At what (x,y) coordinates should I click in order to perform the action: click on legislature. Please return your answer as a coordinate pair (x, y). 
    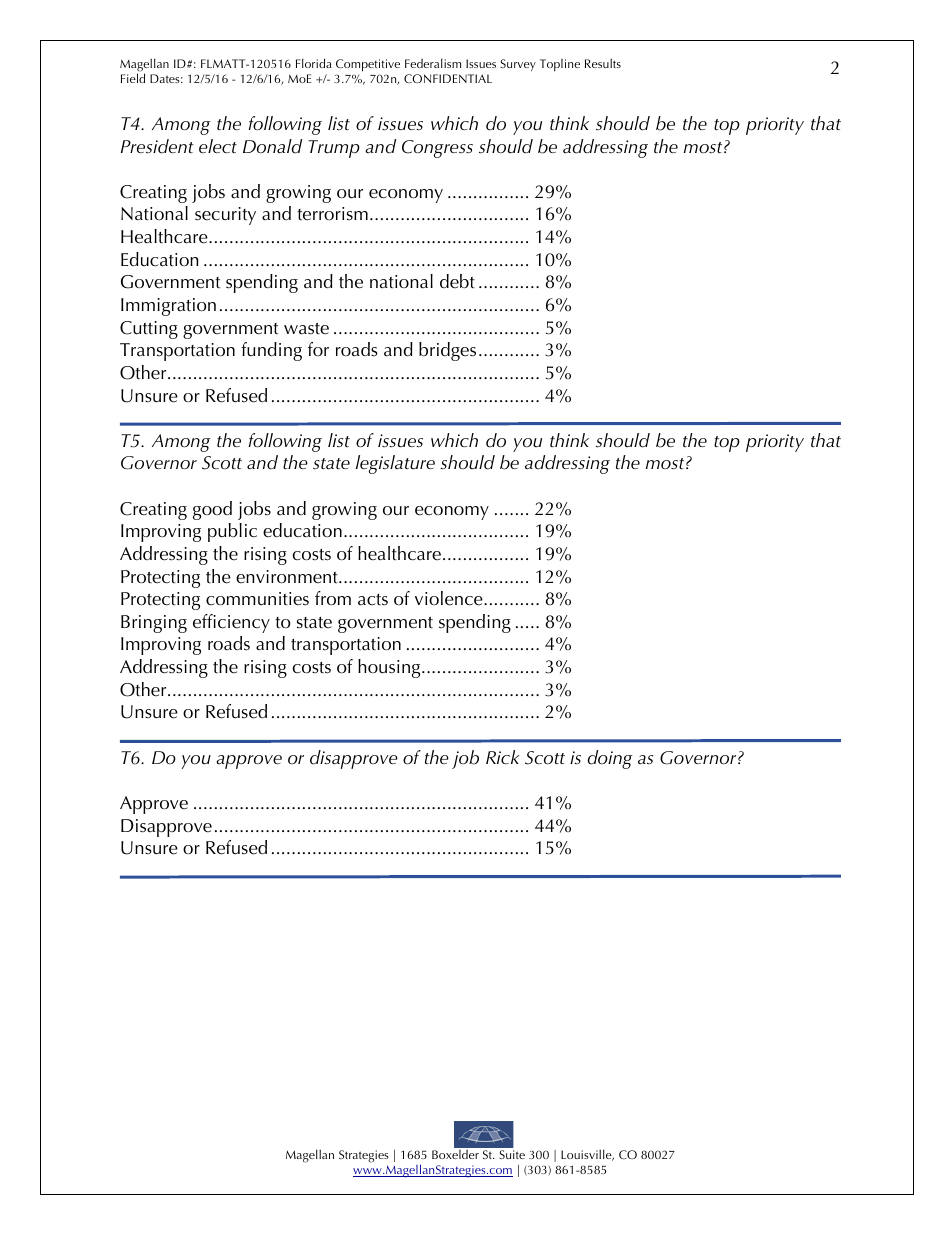
    Looking at the image, I should click on (395, 464).
